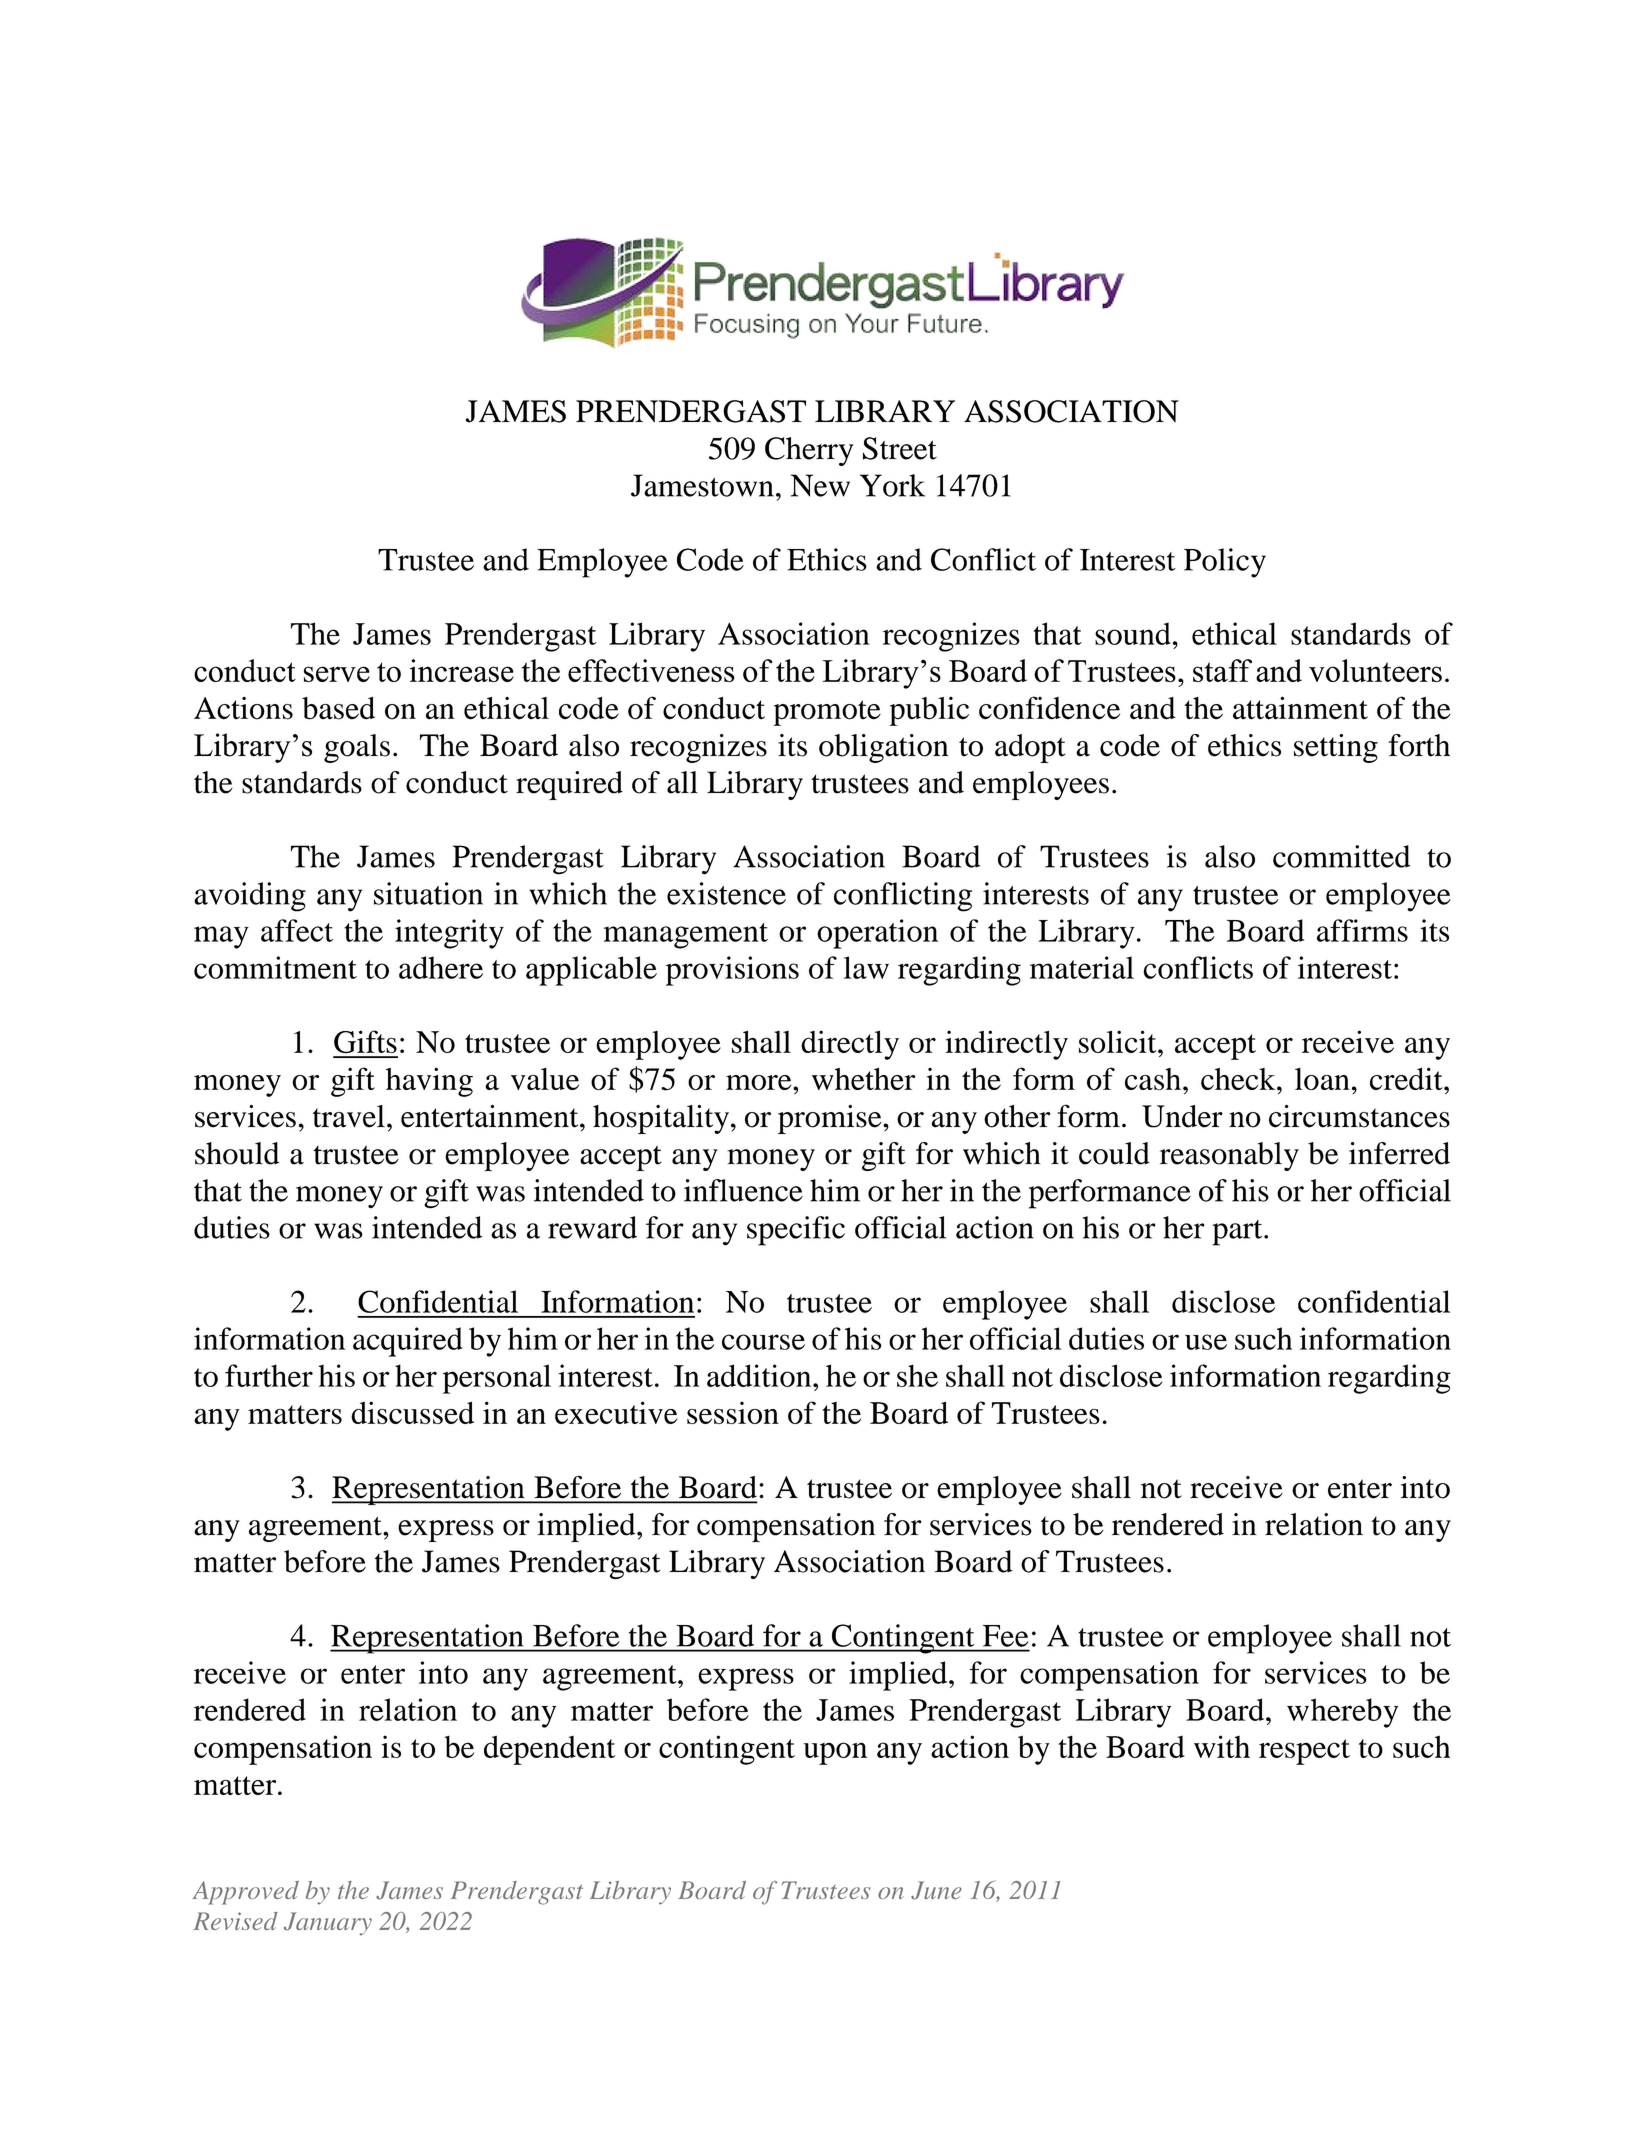 The image size is (1645, 2129). What do you see at coordinates (1229, 1156) in the document?
I see `reasonably` at bounding box center [1229, 1156].
